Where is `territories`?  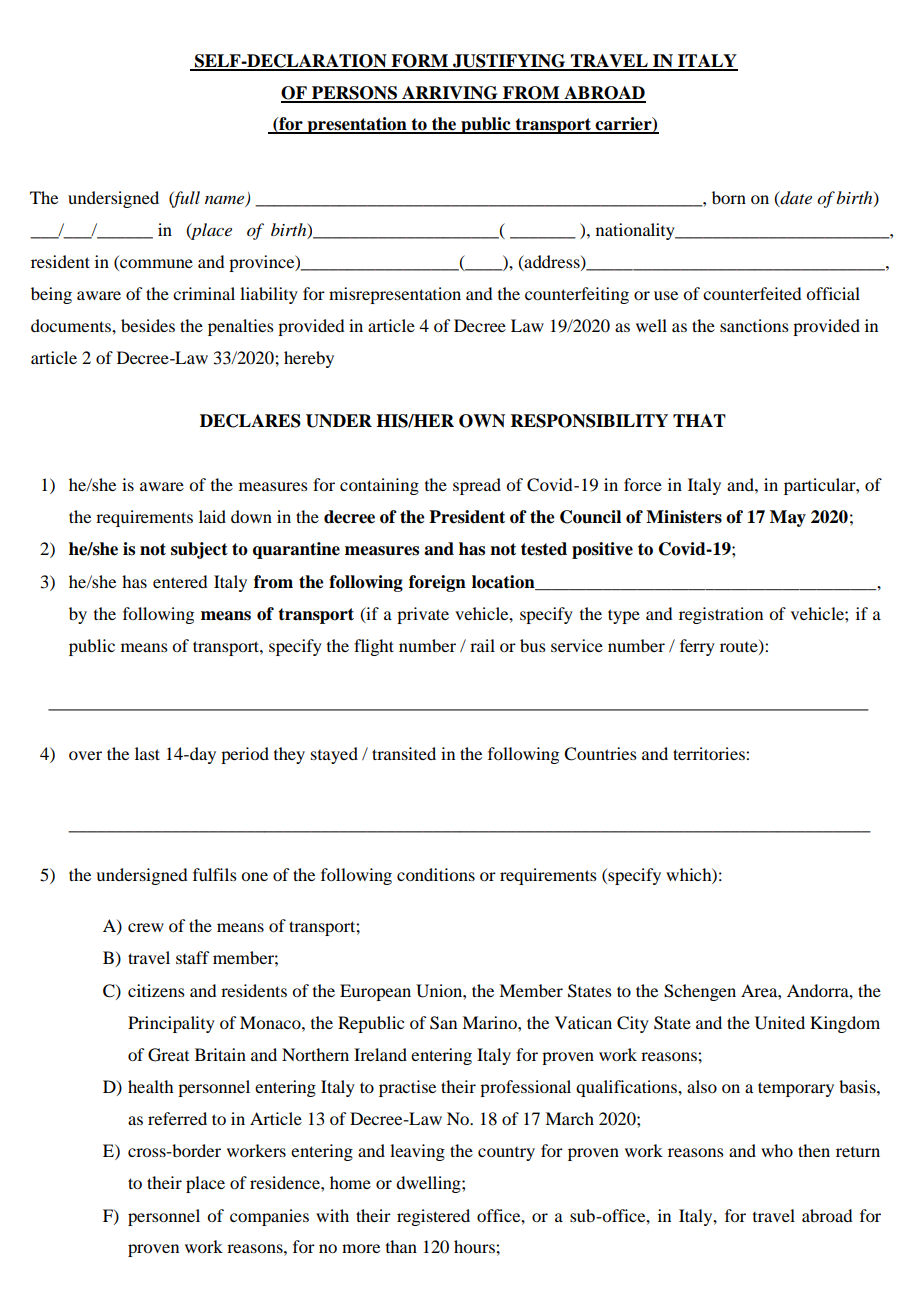
territories is located at coordinates (710, 753).
